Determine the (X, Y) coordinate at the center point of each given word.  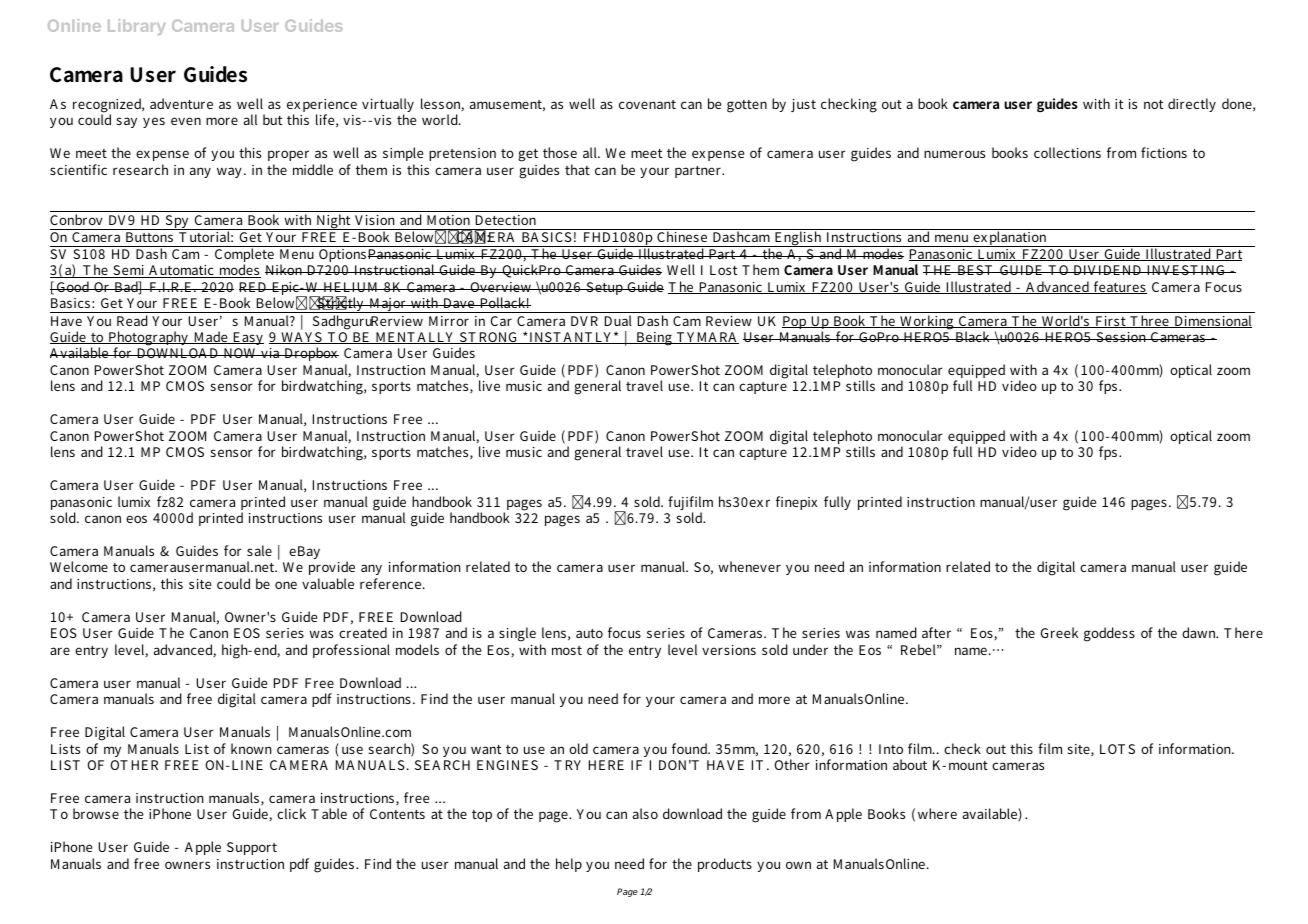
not (1153, 104)
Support (252, 848)
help (569, 865)
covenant (647, 104)
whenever (749, 566)
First (1110, 322)
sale (259, 550)
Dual (618, 320)
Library (137, 27)
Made (211, 337)
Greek (1059, 632)
